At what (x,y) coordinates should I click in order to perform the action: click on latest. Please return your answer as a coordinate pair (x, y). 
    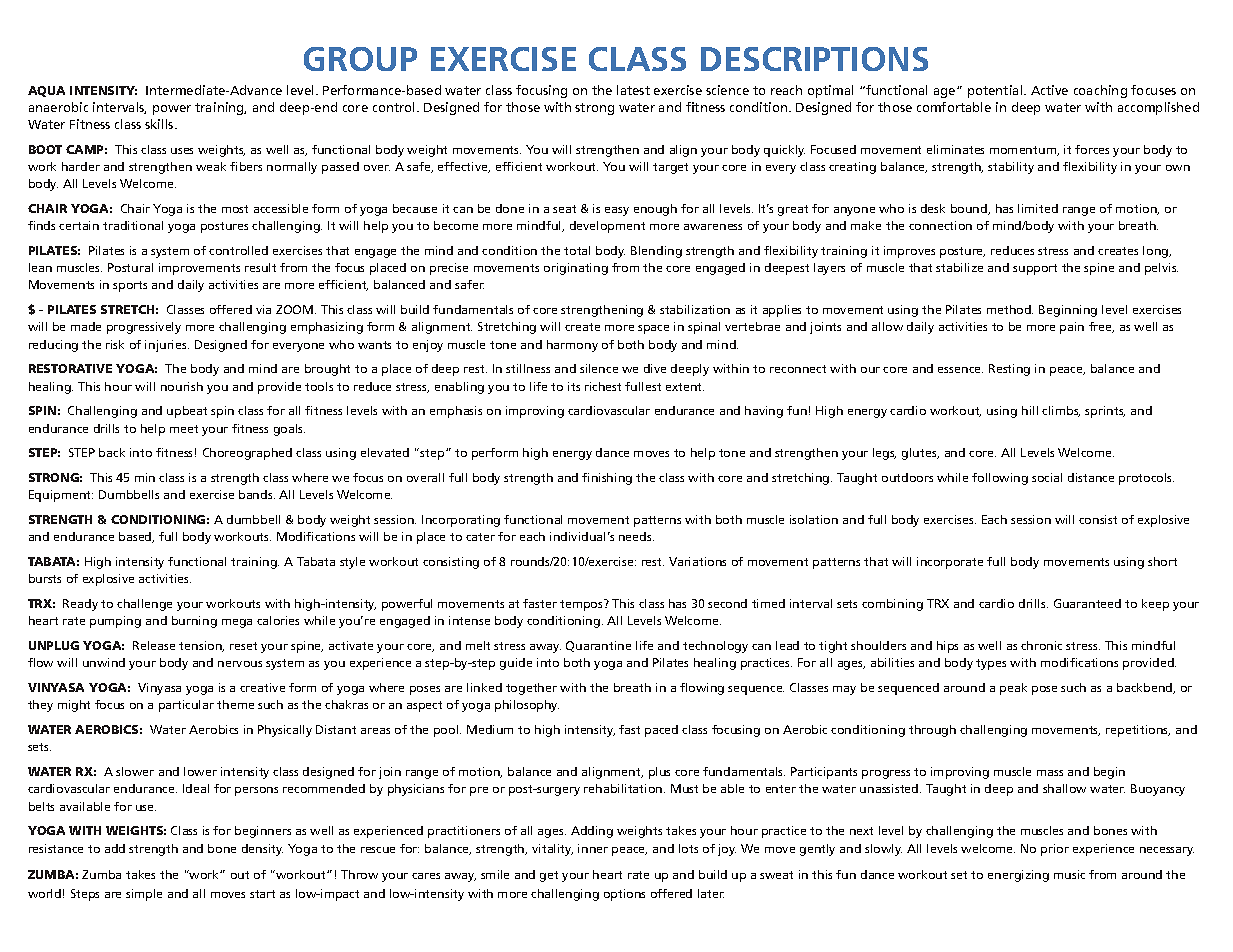
    Looking at the image, I should click on (633, 90).
